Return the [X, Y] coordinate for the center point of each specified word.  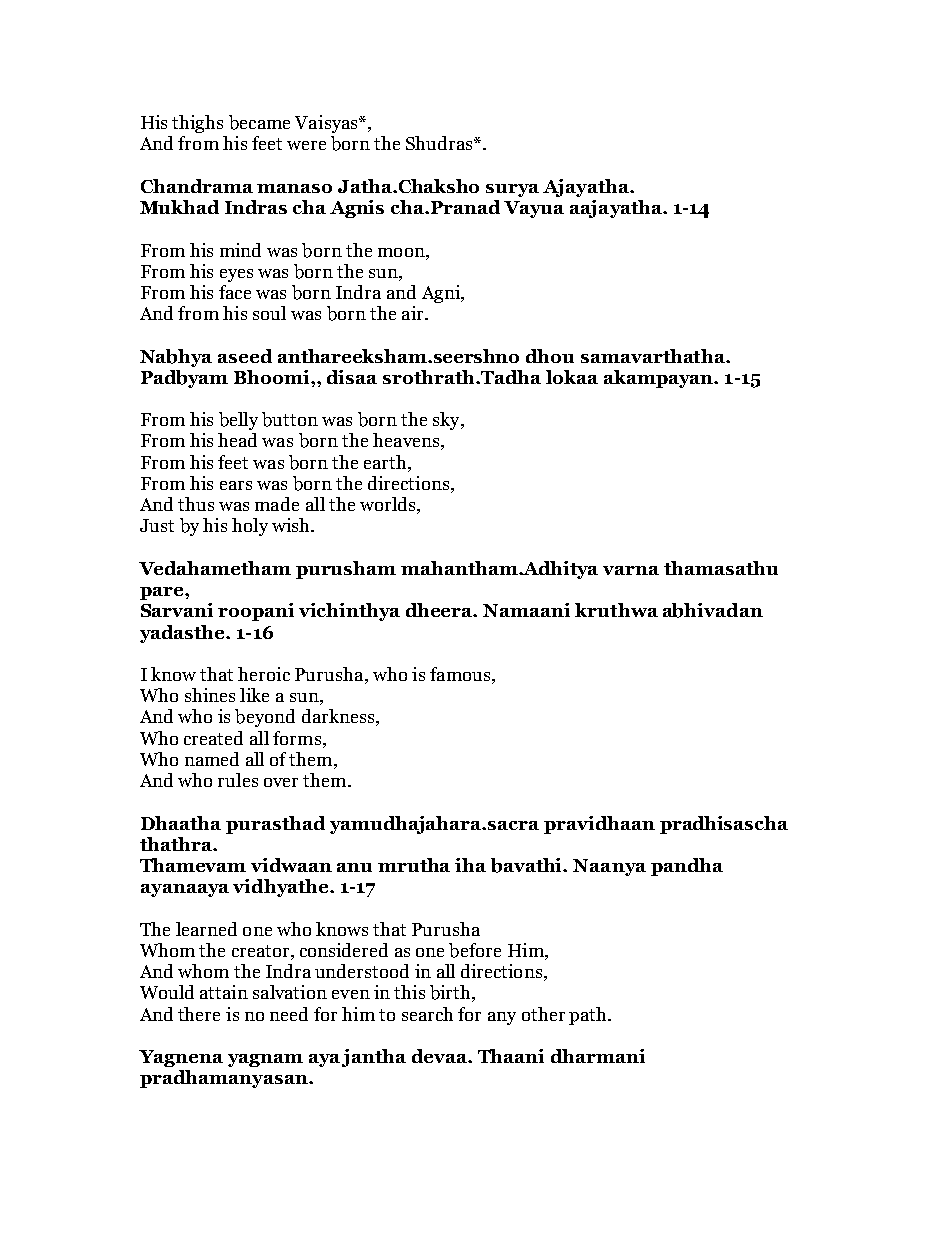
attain [224, 992]
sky [447, 421]
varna [631, 570]
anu [354, 867]
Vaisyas [327, 124]
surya [512, 190]
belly [238, 421]
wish [292, 525]
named [212, 759]
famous [461, 675]
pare [163, 593]
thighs [197, 124]
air [414, 313]
